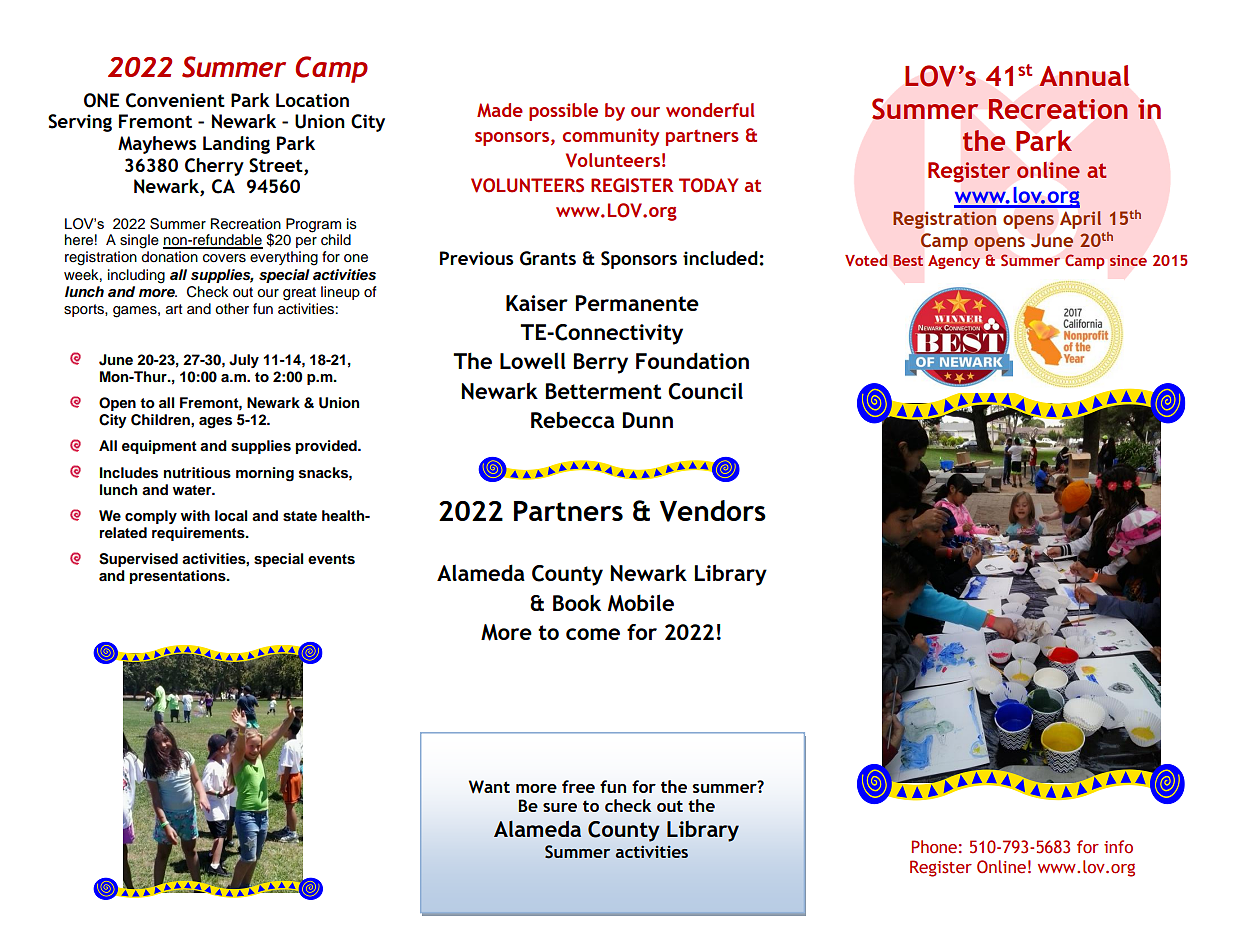  Describe the element at coordinates (563, 112) in the screenshot. I see `possible` at that location.
